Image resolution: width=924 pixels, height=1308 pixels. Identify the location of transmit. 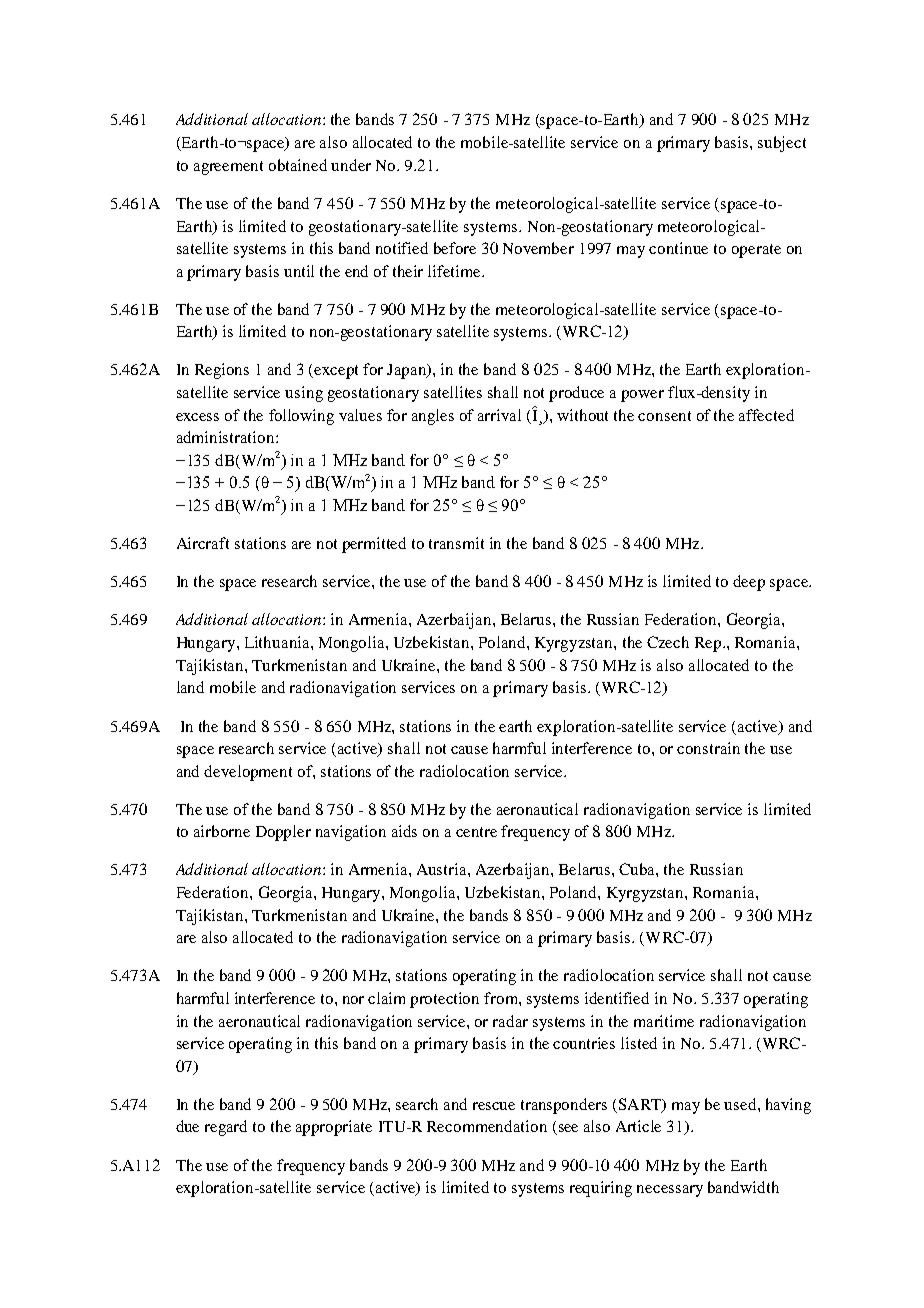
(456, 543).
